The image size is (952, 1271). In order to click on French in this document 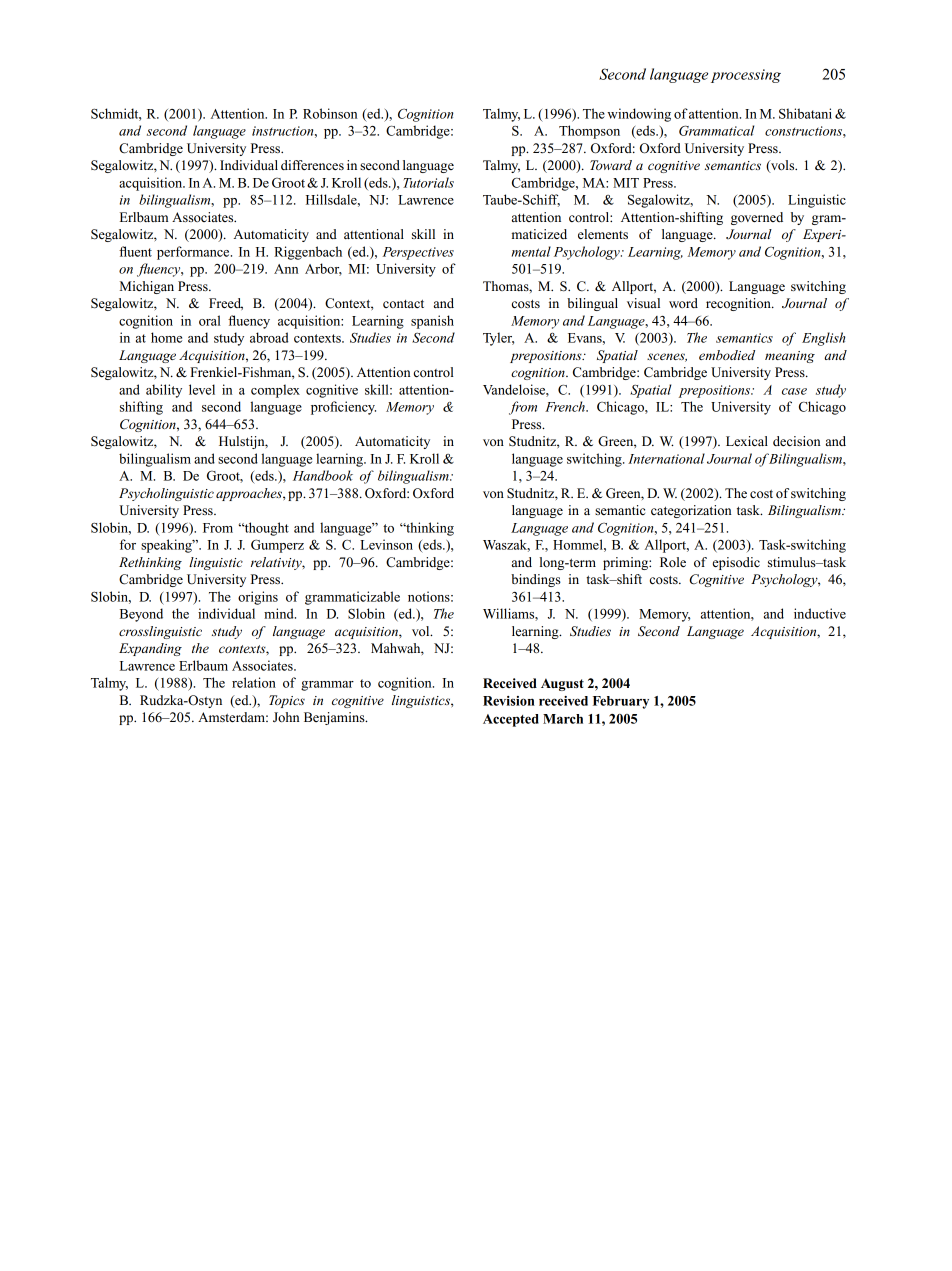, I will do `click(566, 406)`.
